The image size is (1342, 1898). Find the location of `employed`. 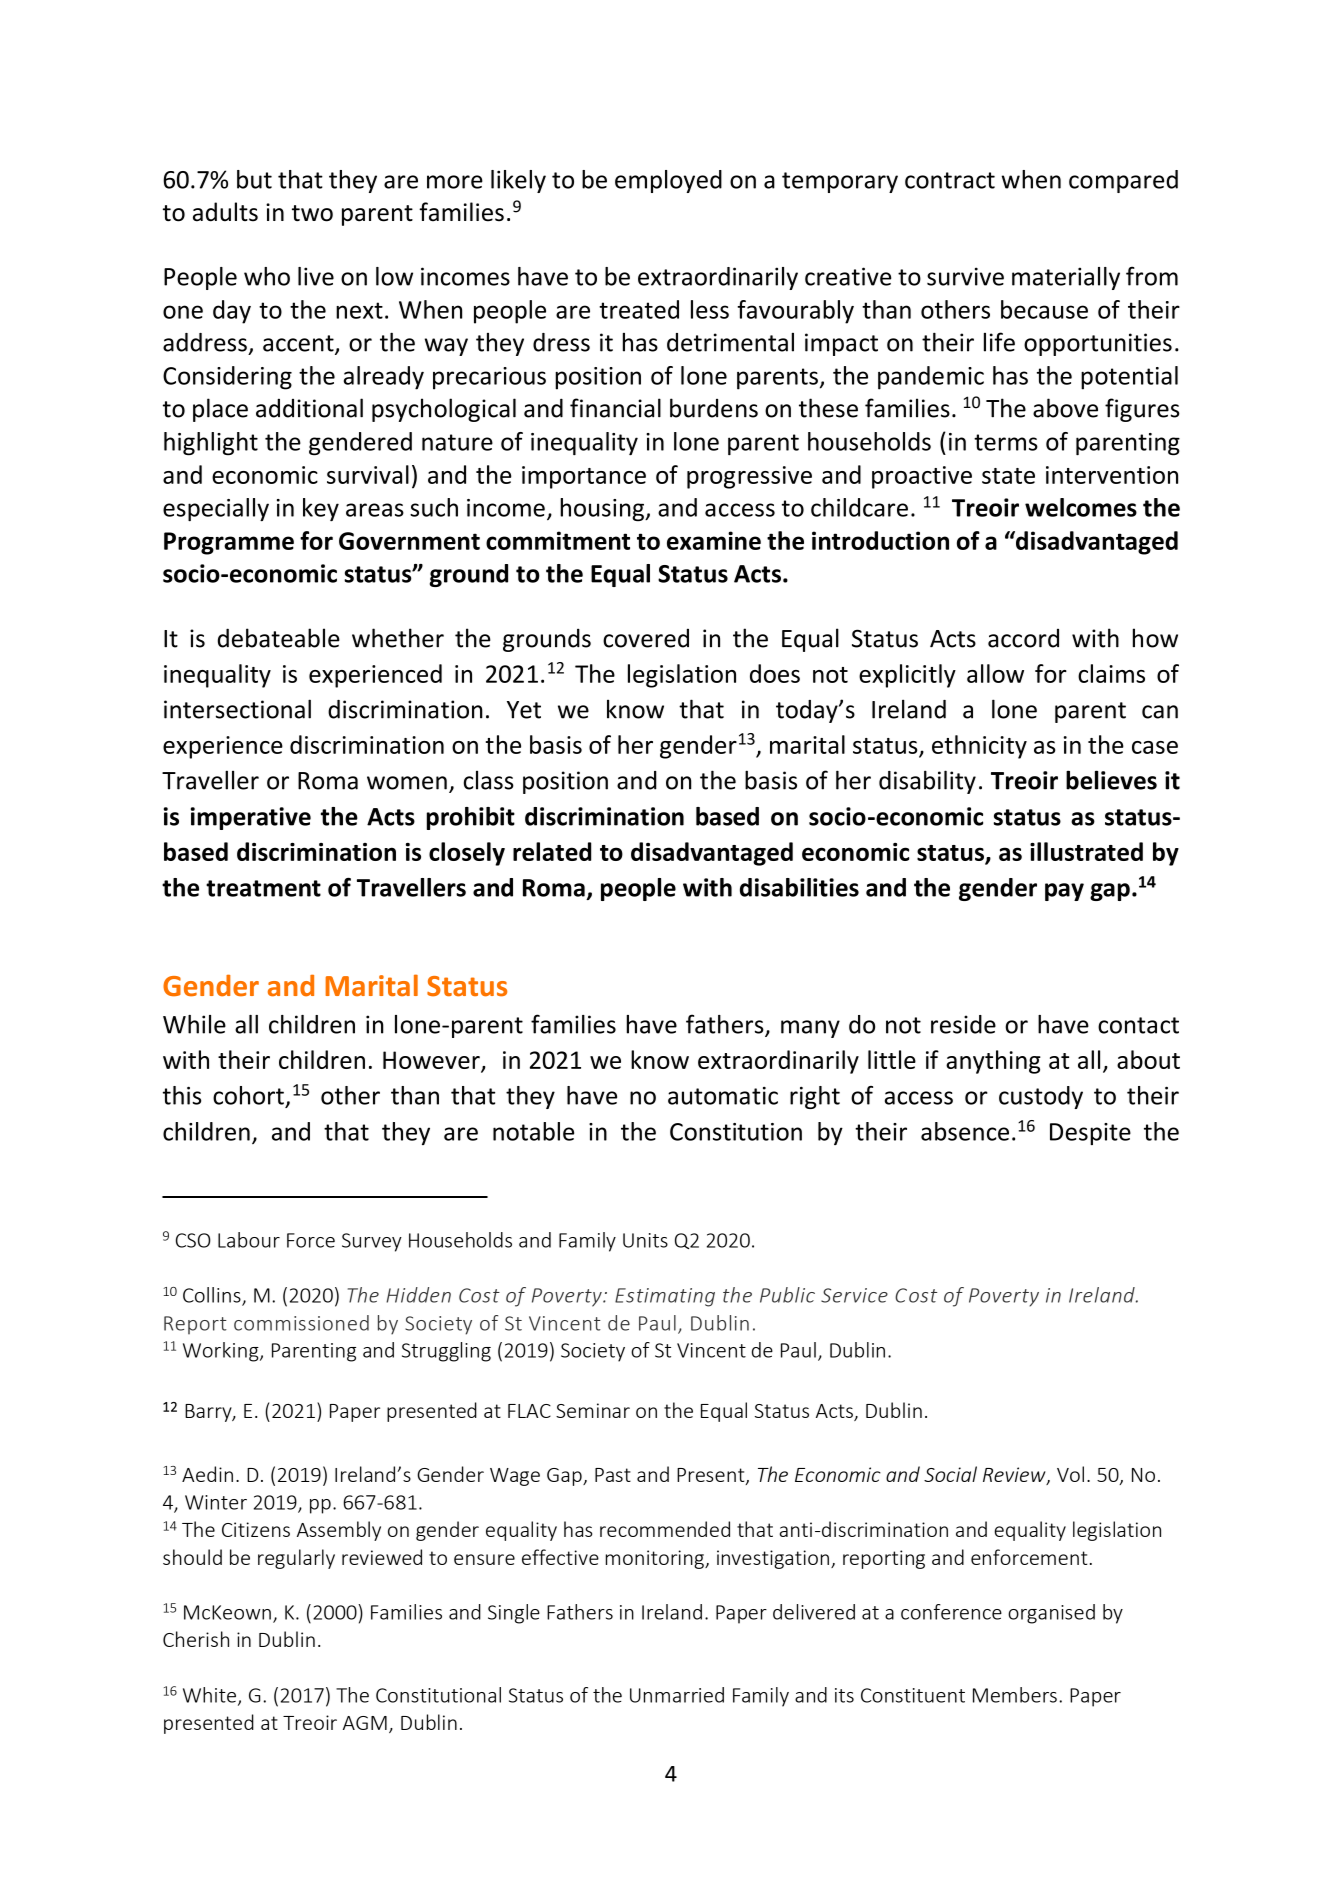

employed is located at coordinates (668, 181).
